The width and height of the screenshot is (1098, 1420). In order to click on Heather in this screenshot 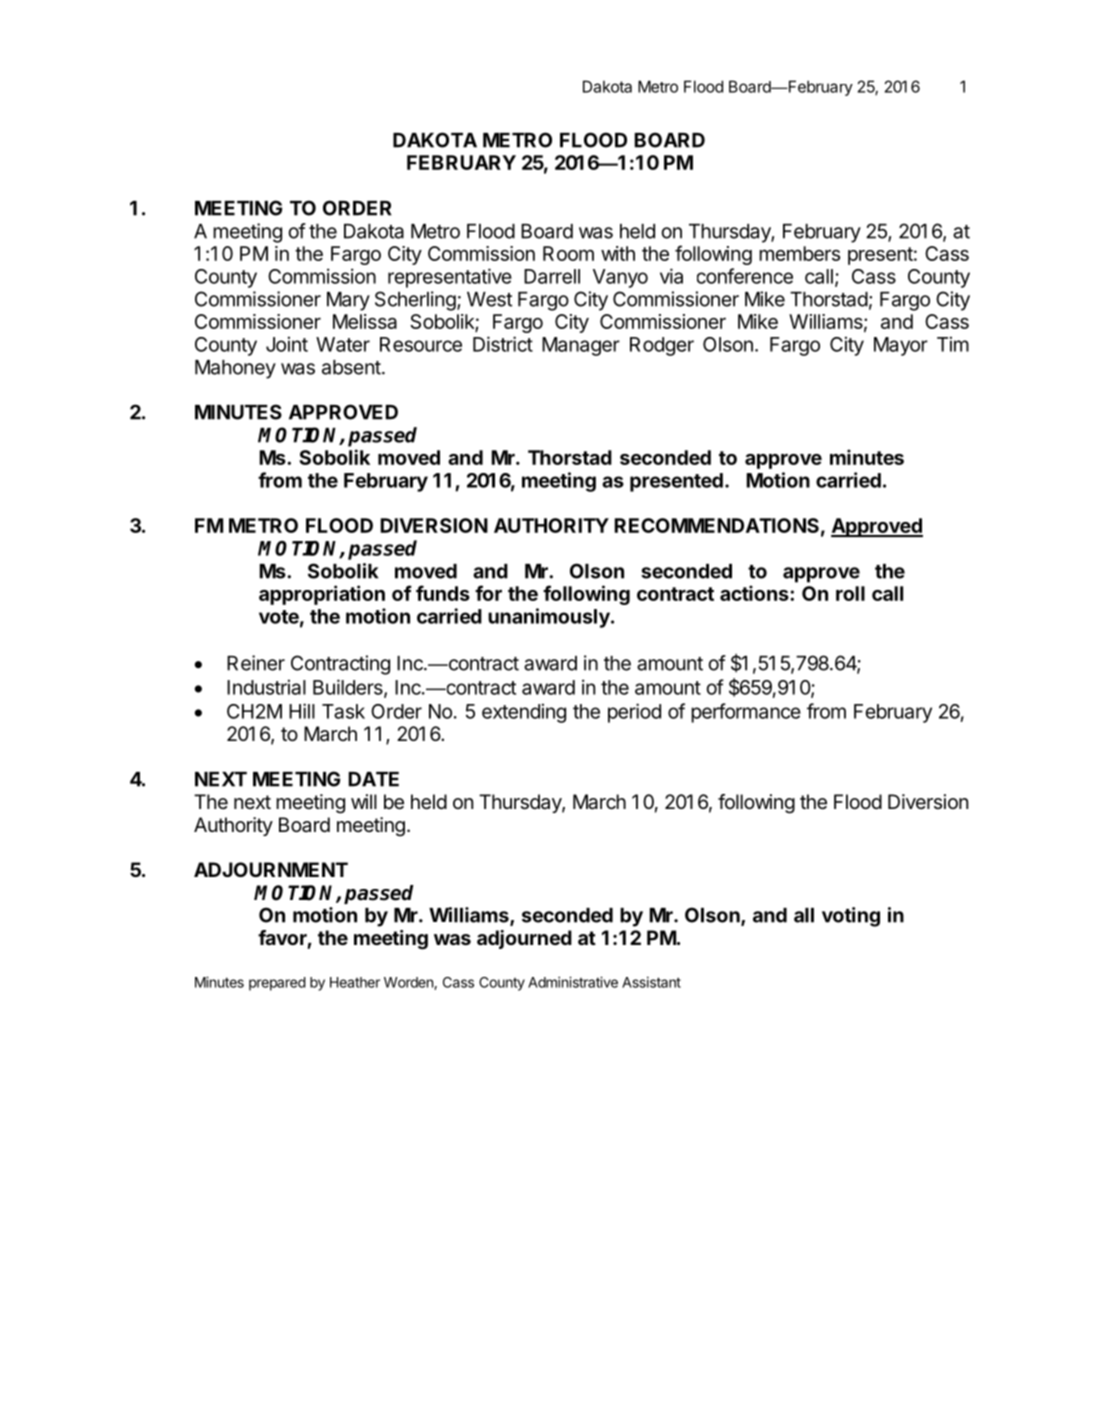, I will do `click(355, 982)`.
